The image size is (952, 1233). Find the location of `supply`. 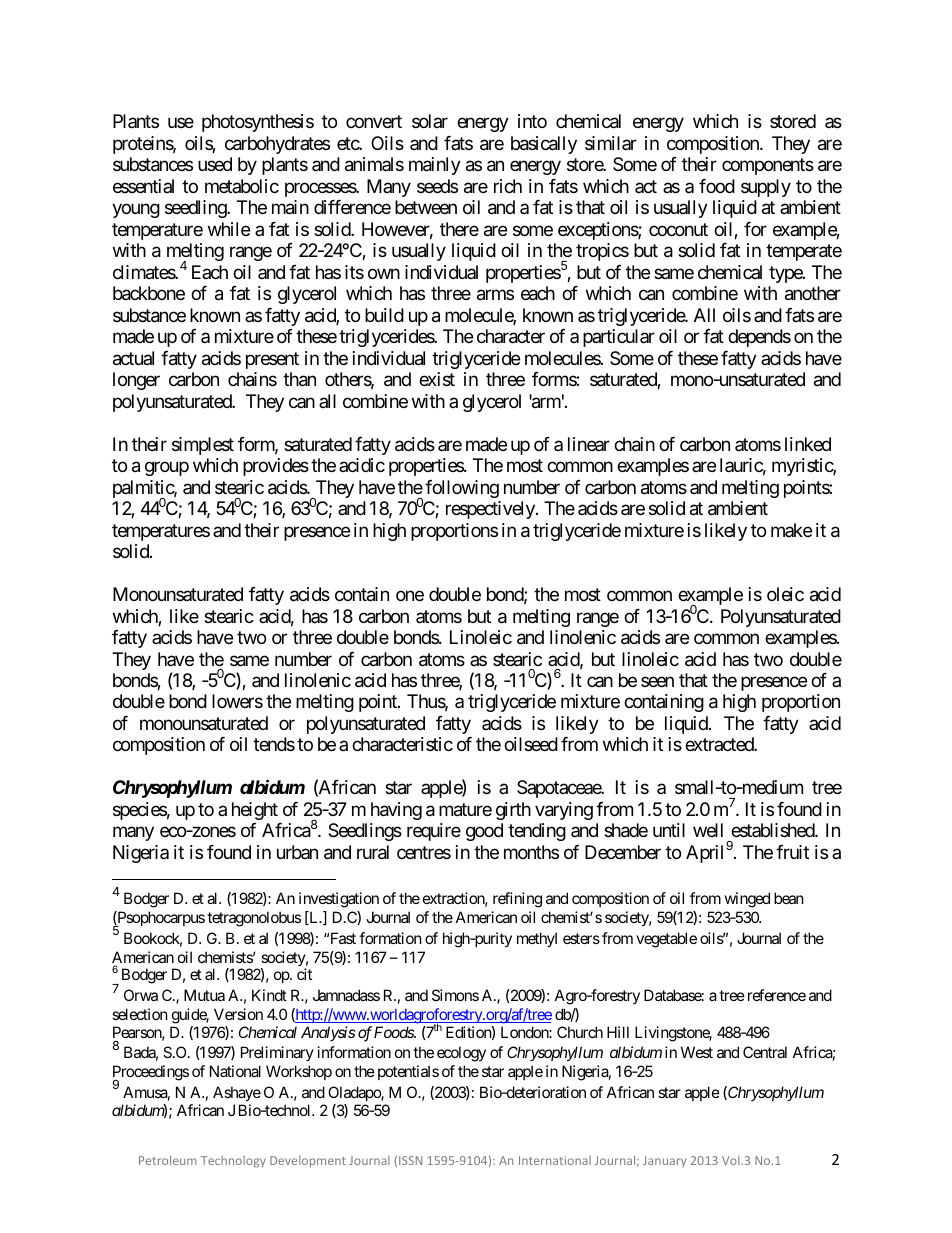

supply is located at coordinates (766, 188).
